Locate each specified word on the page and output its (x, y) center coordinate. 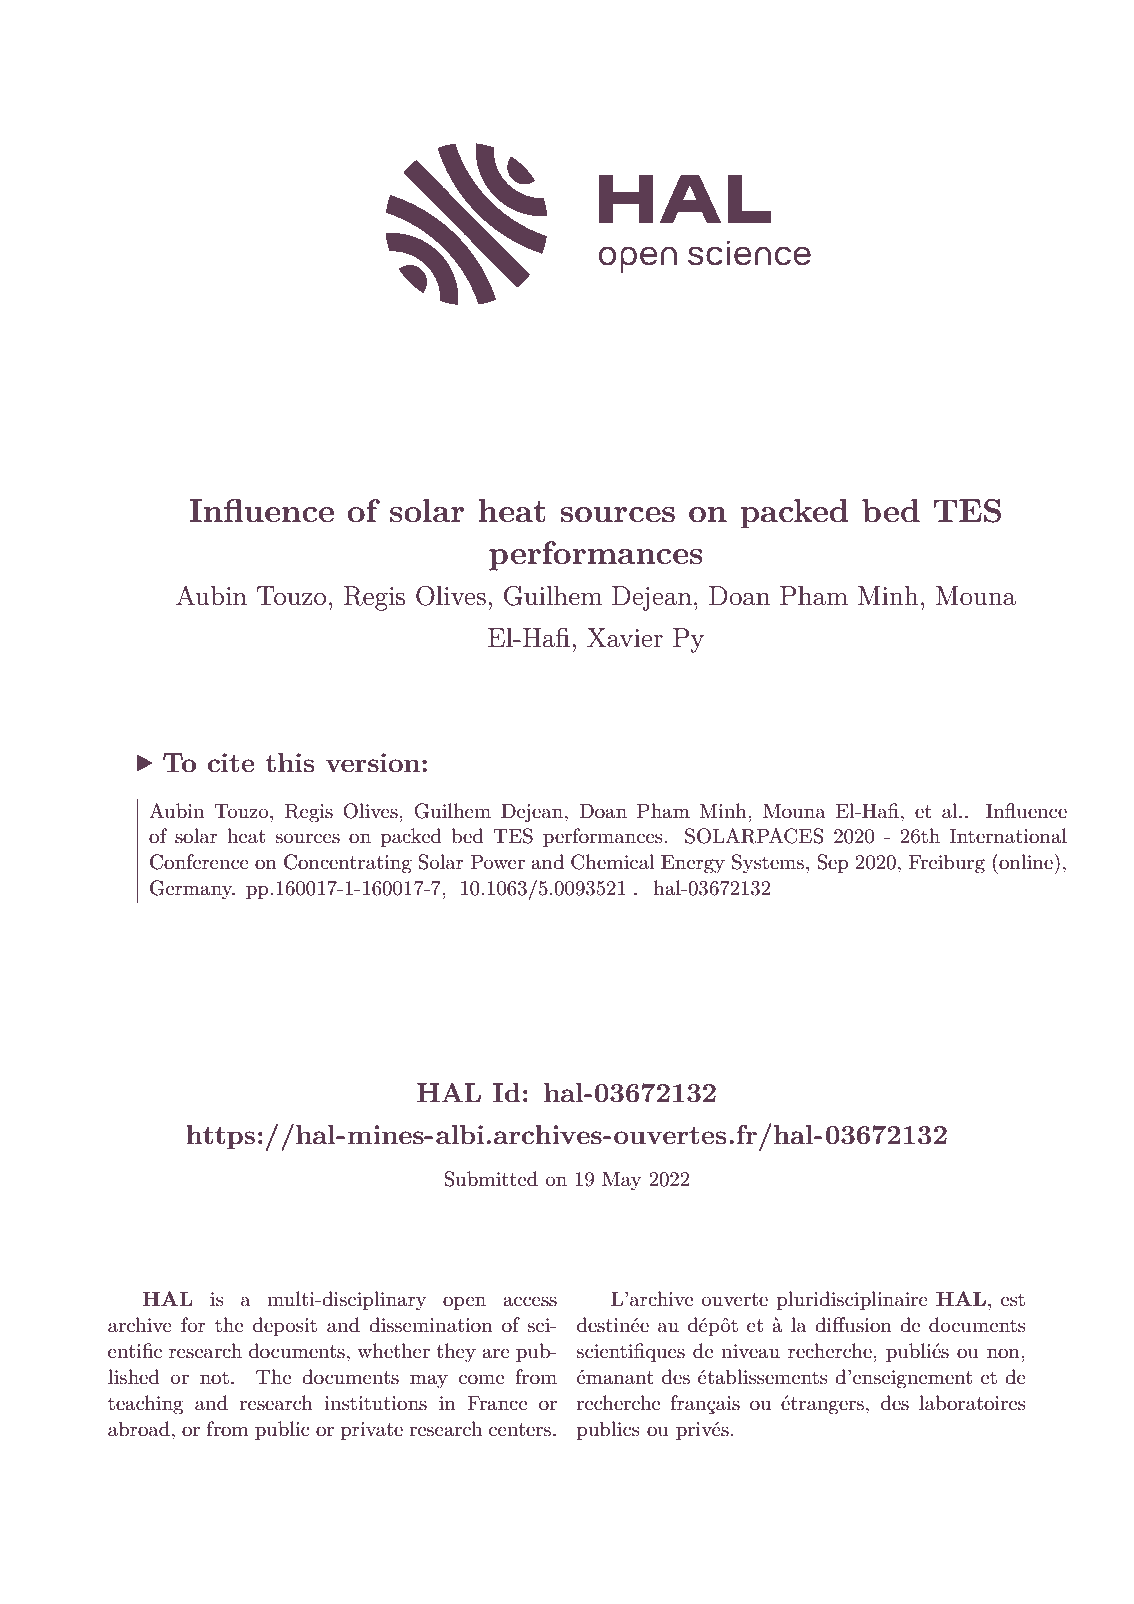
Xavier (625, 638)
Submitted (491, 1179)
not (214, 1378)
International (1008, 836)
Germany (192, 889)
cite (231, 762)
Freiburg (947, 864)
